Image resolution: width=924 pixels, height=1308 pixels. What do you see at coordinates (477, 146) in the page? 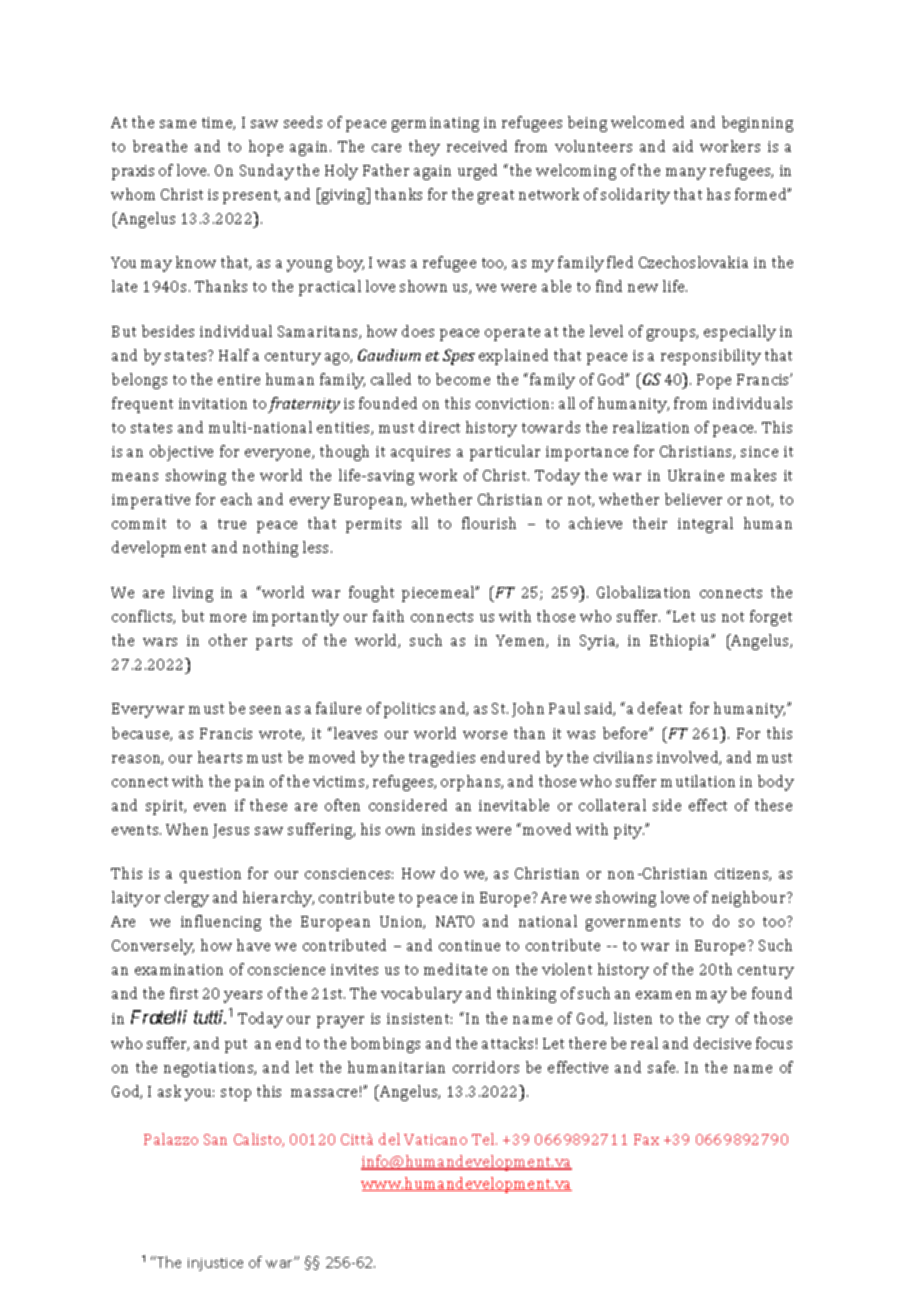
I see `received` at bounding box center [477, 146].
